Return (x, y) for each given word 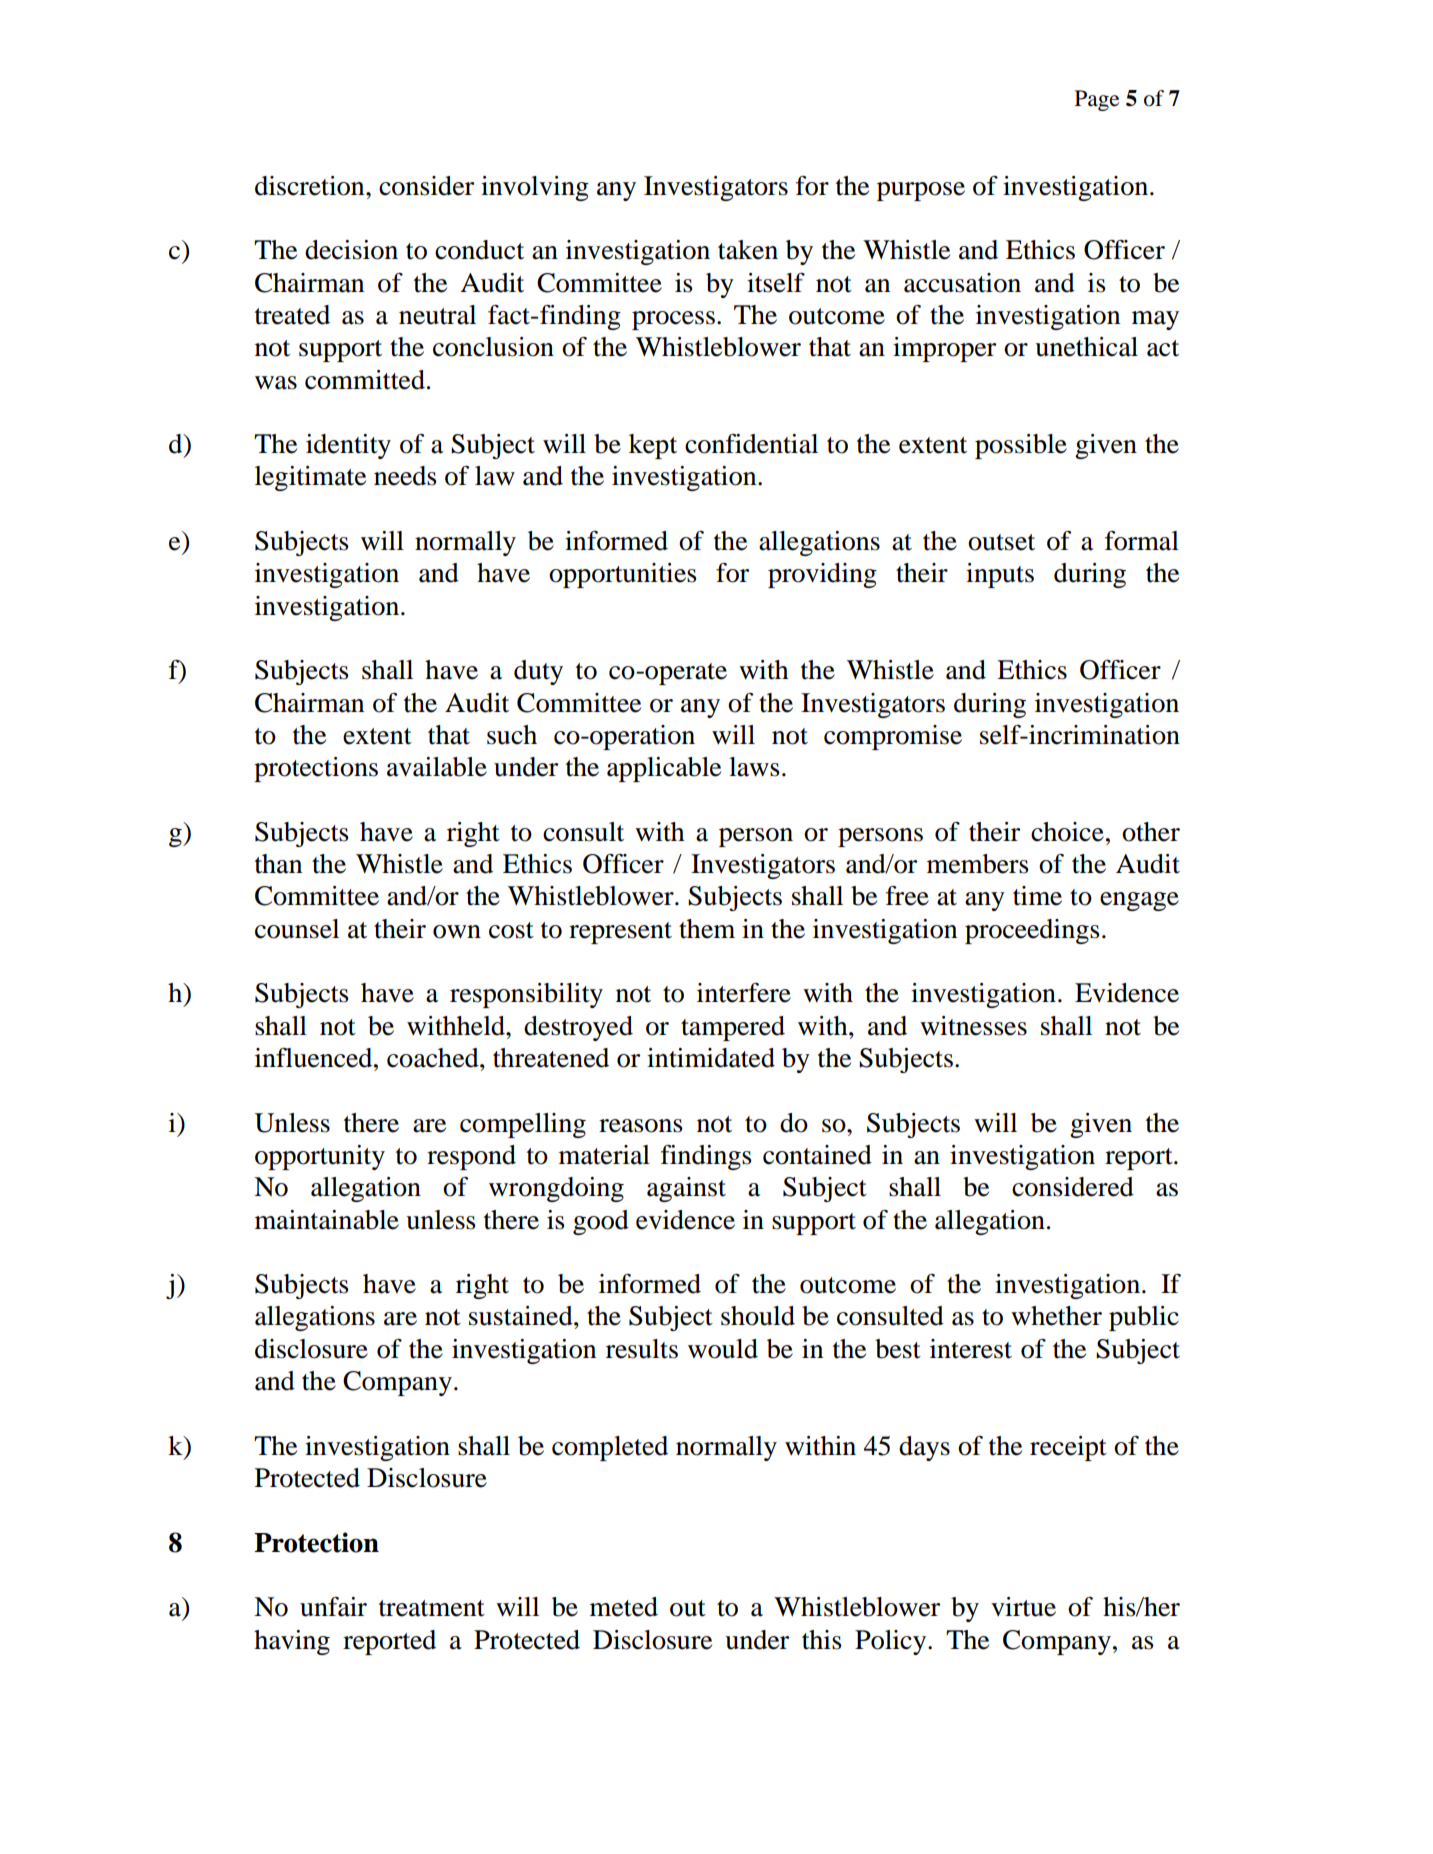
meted (624, 1607)
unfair (333, 1607)
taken (748, 250)
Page (1097, 100)
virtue (1023, 1607)
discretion (311, 186)
